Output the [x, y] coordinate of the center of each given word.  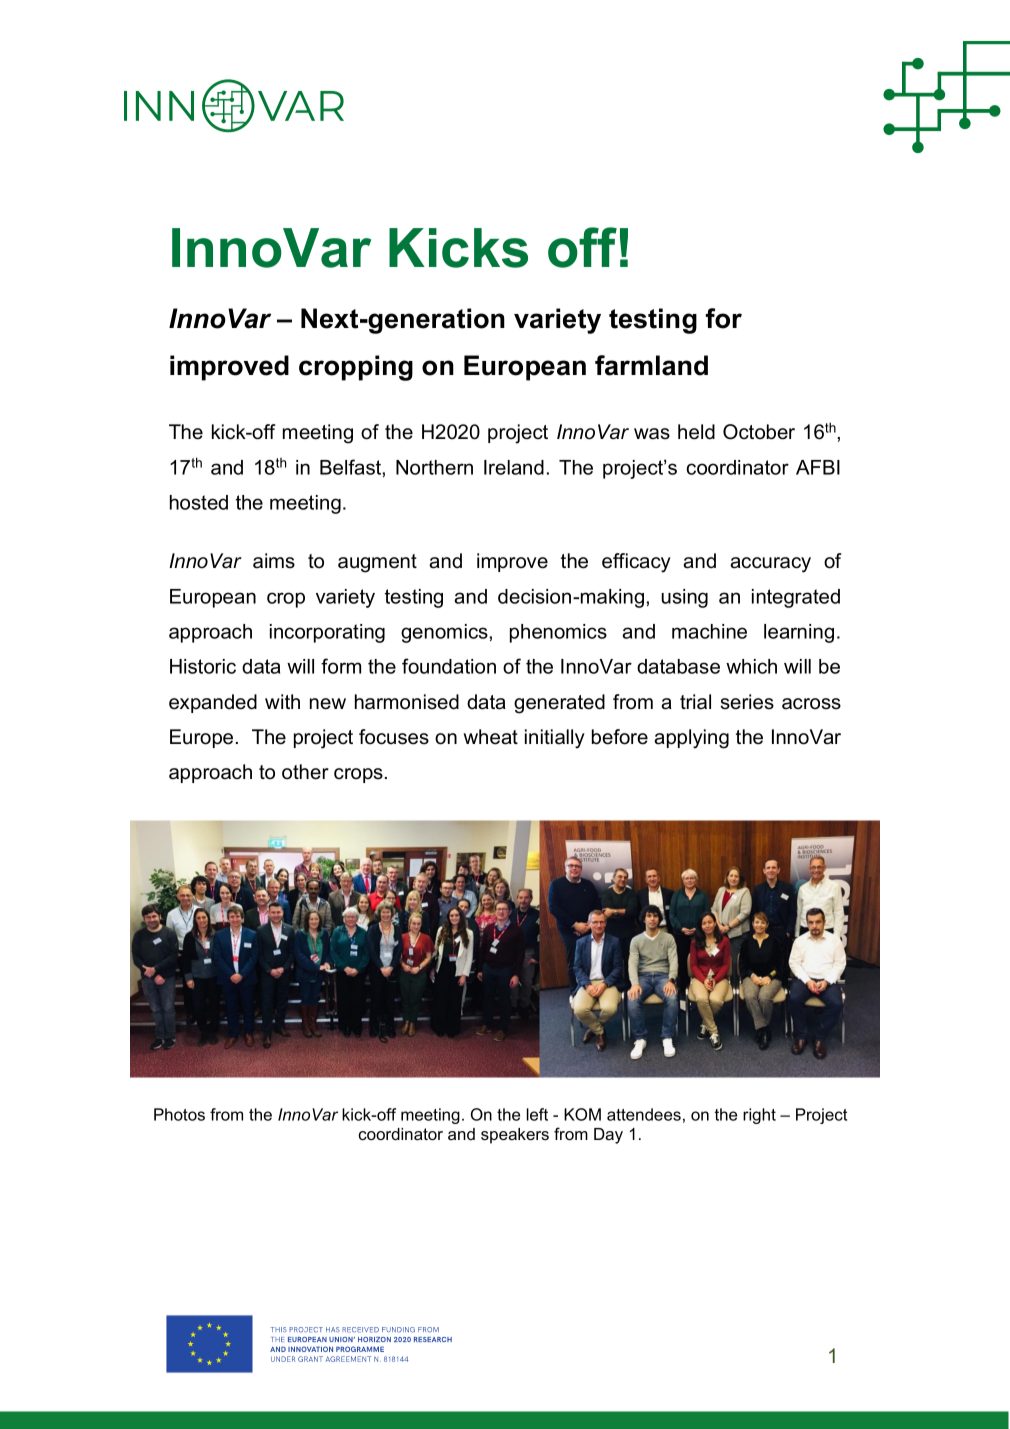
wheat [490, 737]
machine [709, 631]
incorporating [327, 633]
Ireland [514, 467]
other [305, 772]
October [759, 432]
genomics [444, 633]
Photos [179, 1114]
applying [691, 739]
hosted [199, 502]
